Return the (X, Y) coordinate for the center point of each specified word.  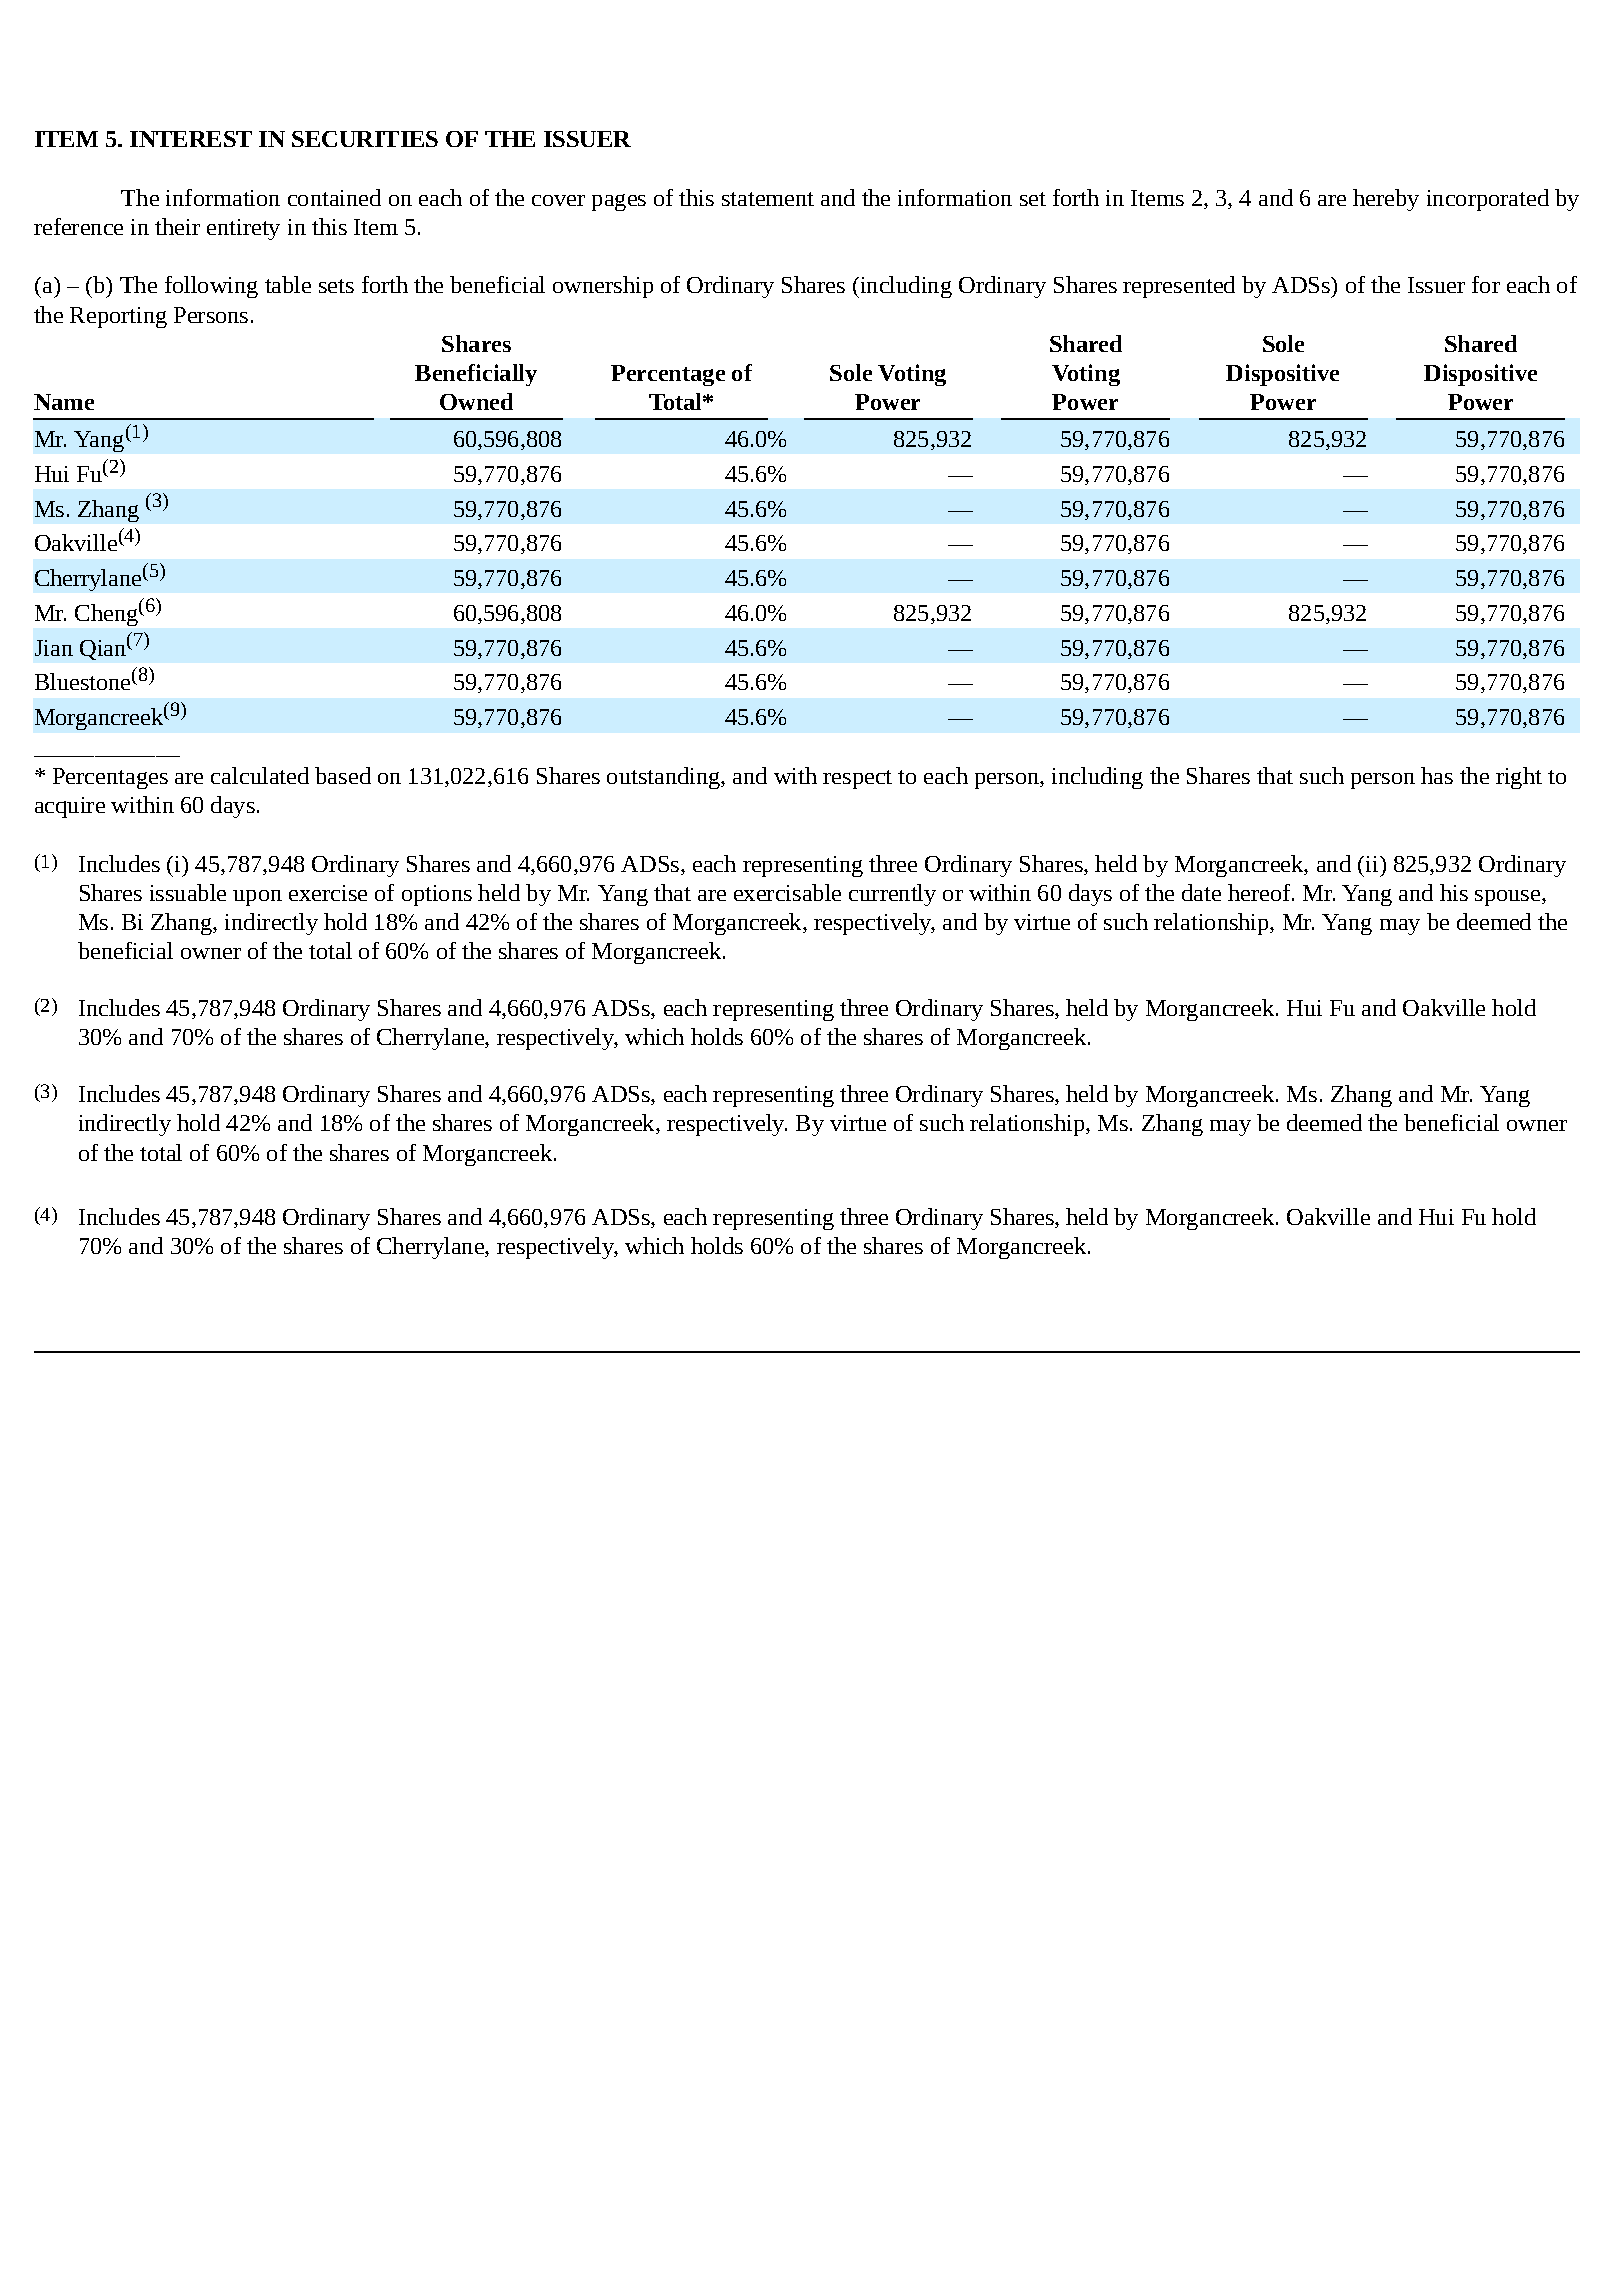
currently (892, 895)
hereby (1386, 200)
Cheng (106, 615)
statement (768, 199)
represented (1179, 287)
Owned (476, 401)
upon (257, 898)
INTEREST (191, 139)
